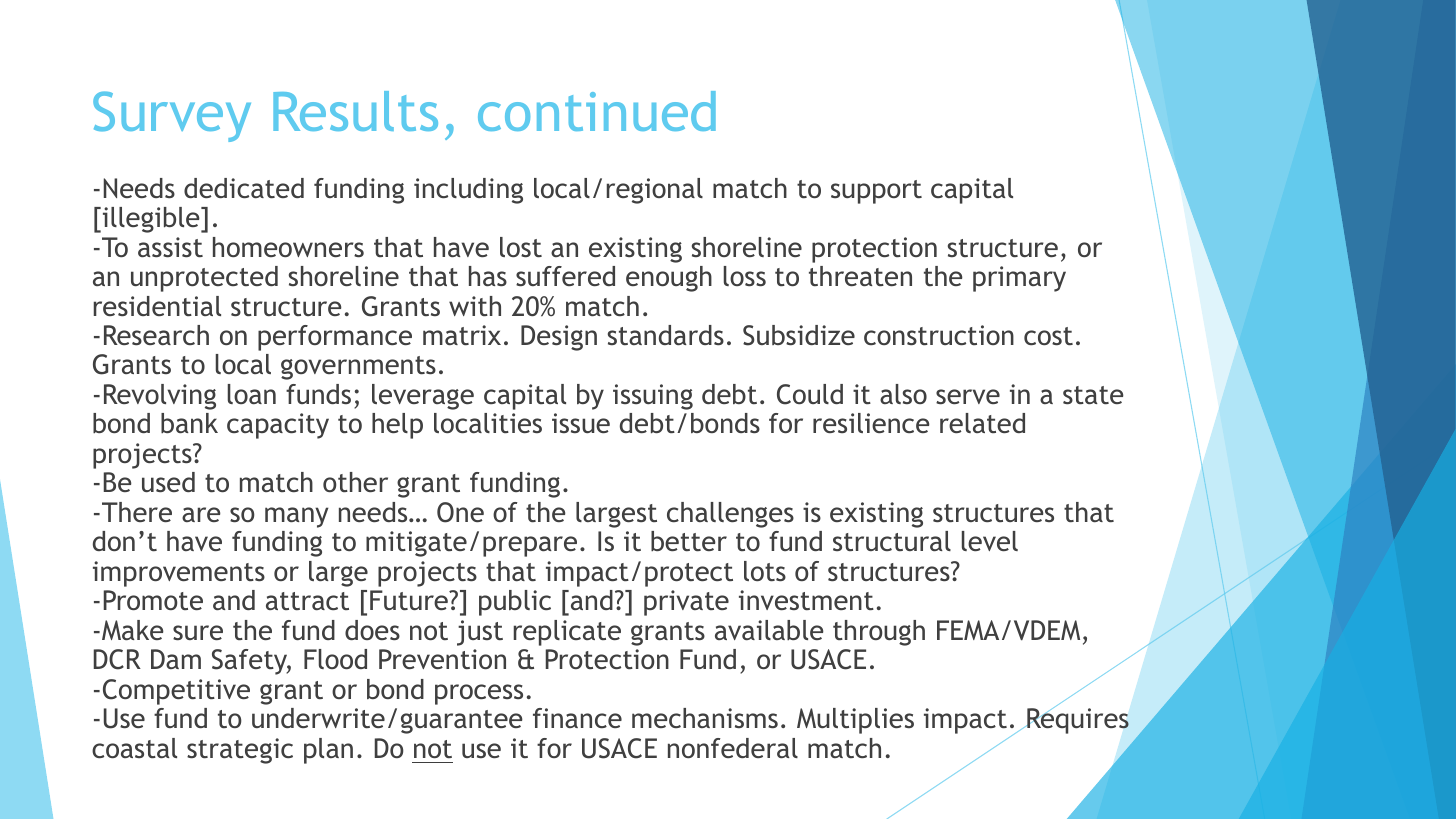 The width and height of the page is (1456, 819). I want to click on support, so click(876, 192).
